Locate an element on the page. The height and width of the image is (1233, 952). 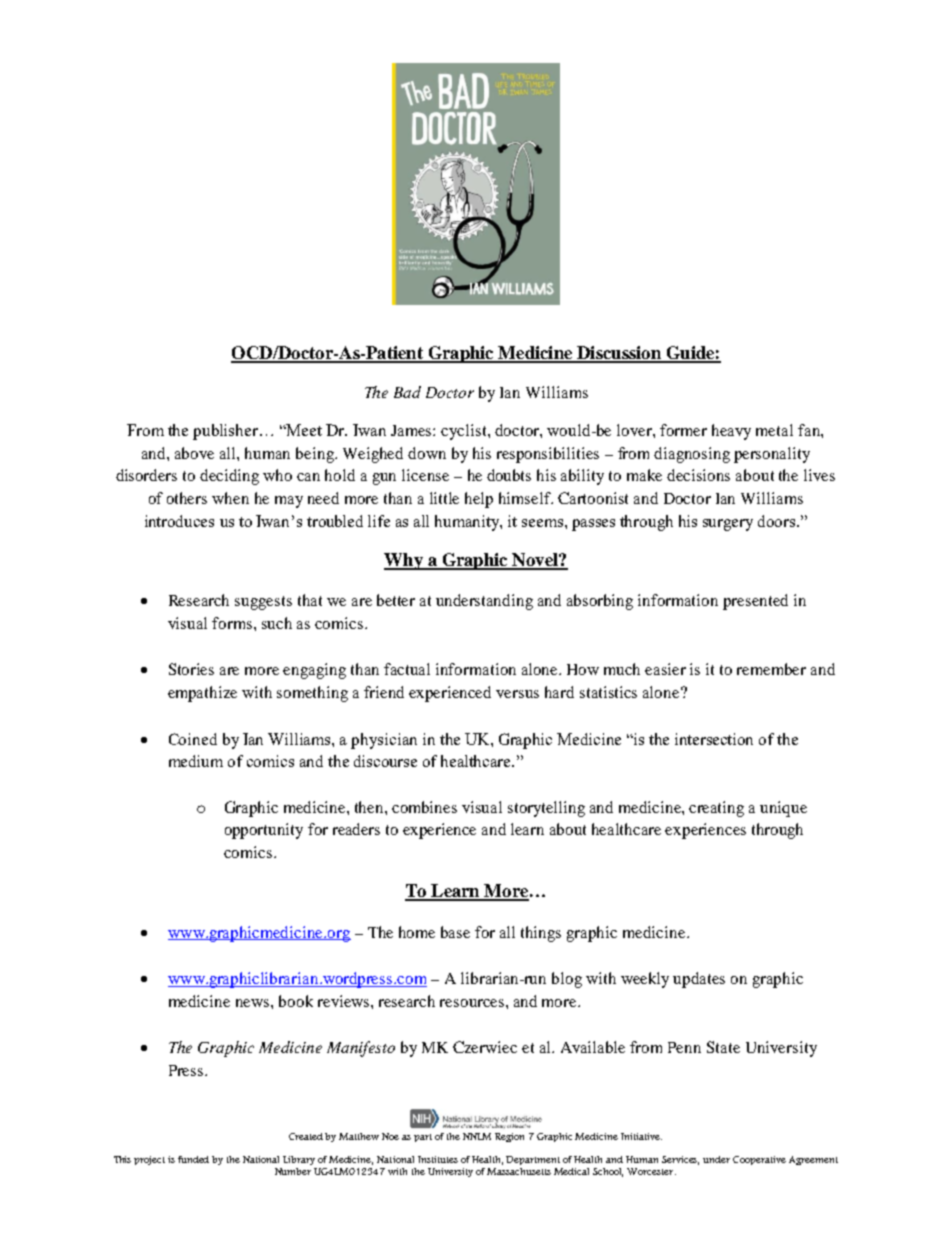
heavy is located at coordinates (731, 432).
